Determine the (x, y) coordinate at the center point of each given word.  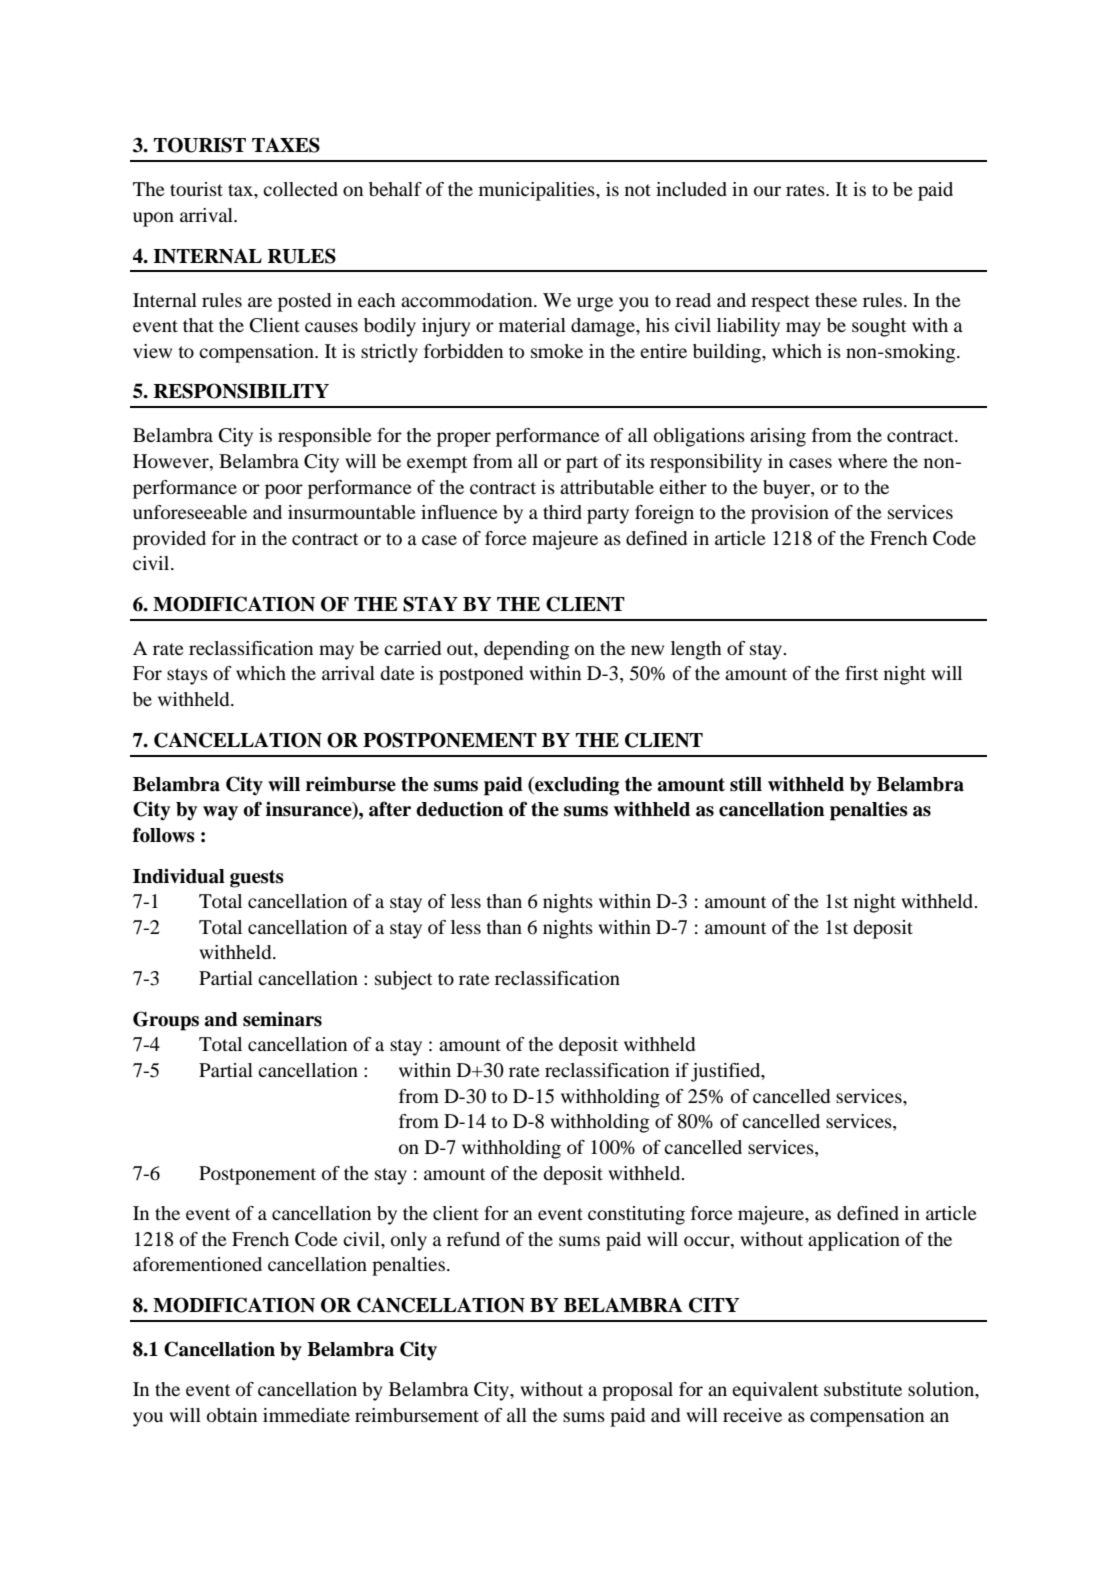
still (746, 784)
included (691, 189)
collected (300, 189)
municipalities (538, 191)
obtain (232, 1415)
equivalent (775, 1391)
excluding (576, 786)
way (220, 813)
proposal (637, 1391)
